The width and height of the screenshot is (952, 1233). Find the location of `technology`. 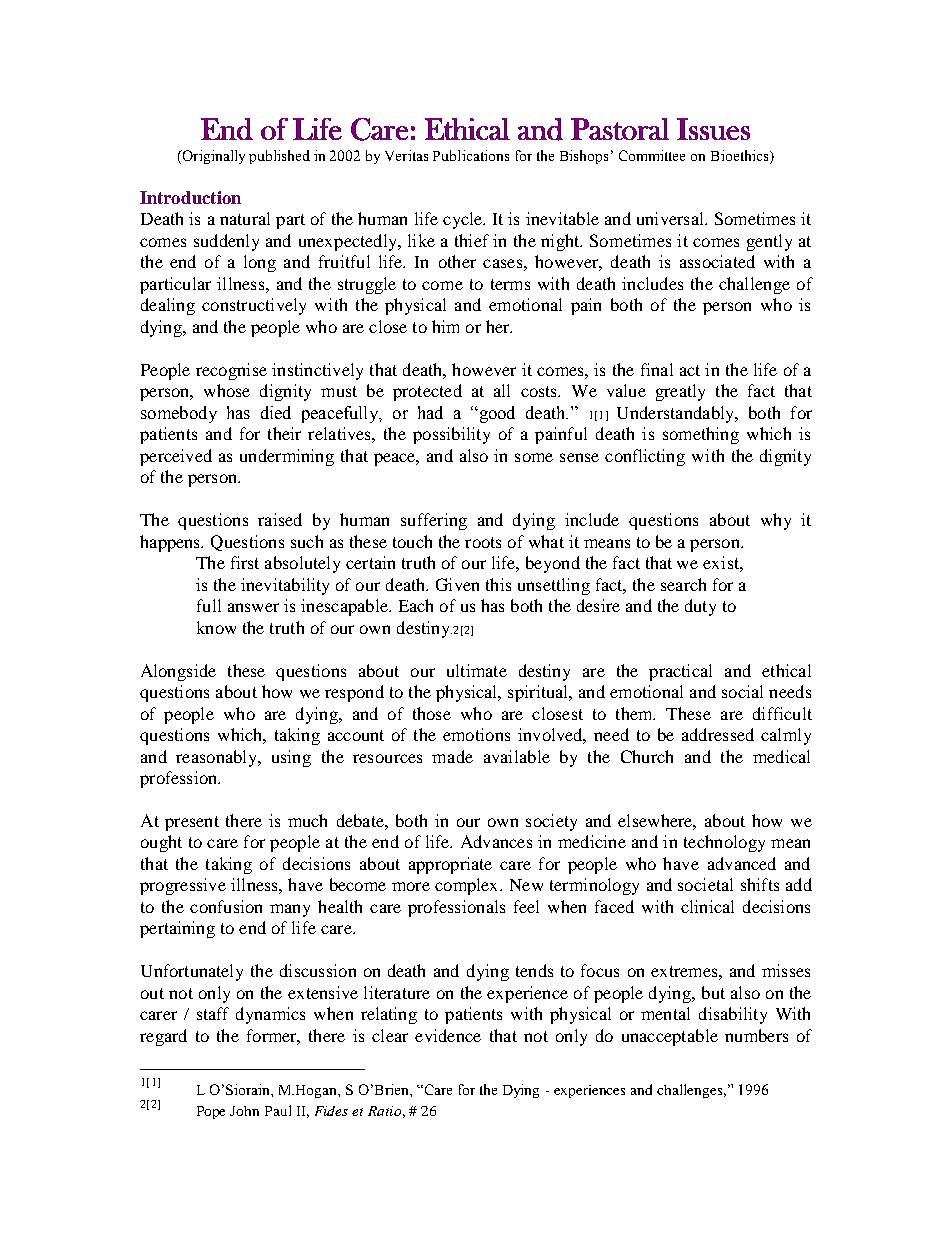

technology is located at coordinates (724, 843).
